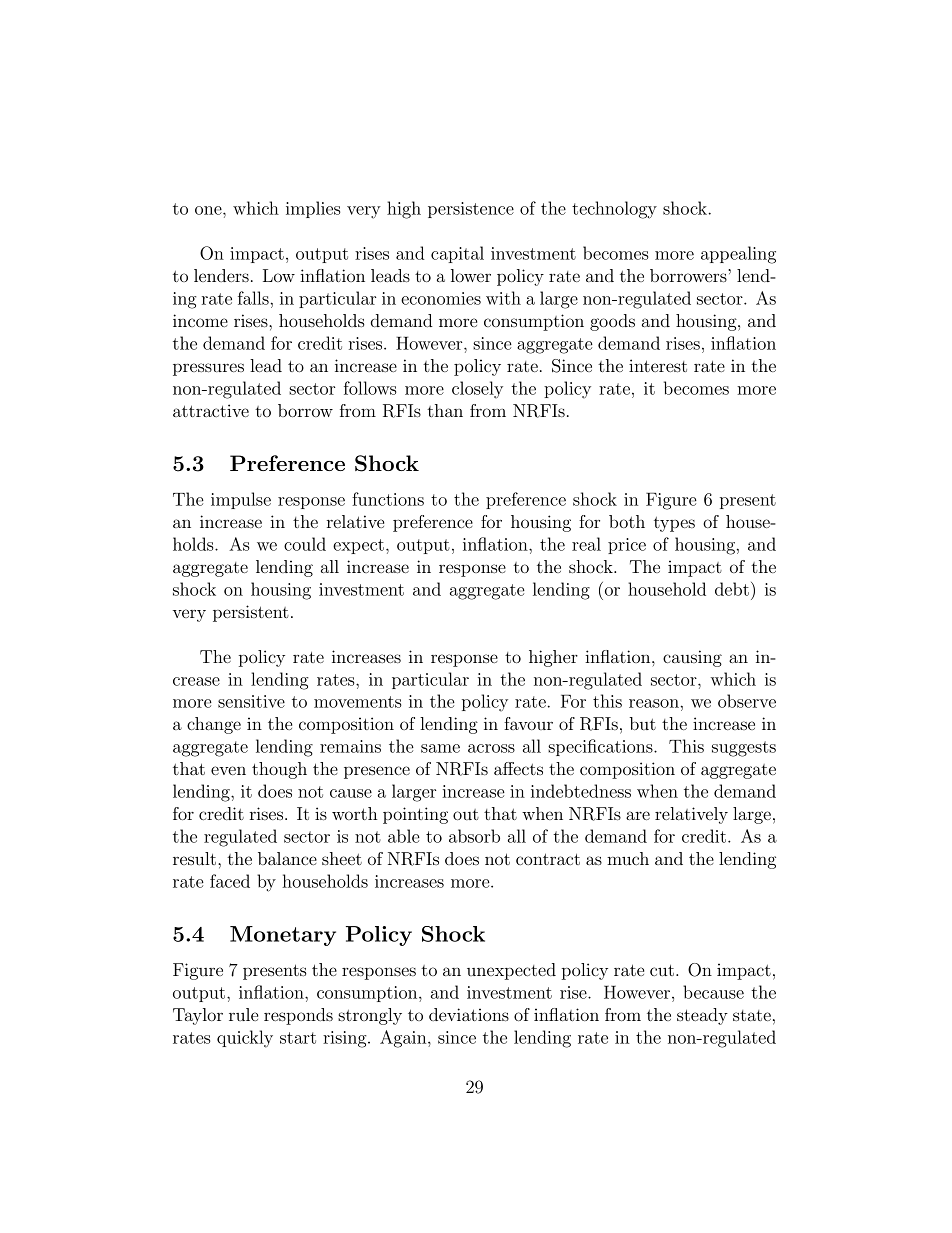 The image size is (952, 1233). What do you see at coordinates (313, 209) in the screenshot?
I see `implies` at bounding box center [313, 209].
